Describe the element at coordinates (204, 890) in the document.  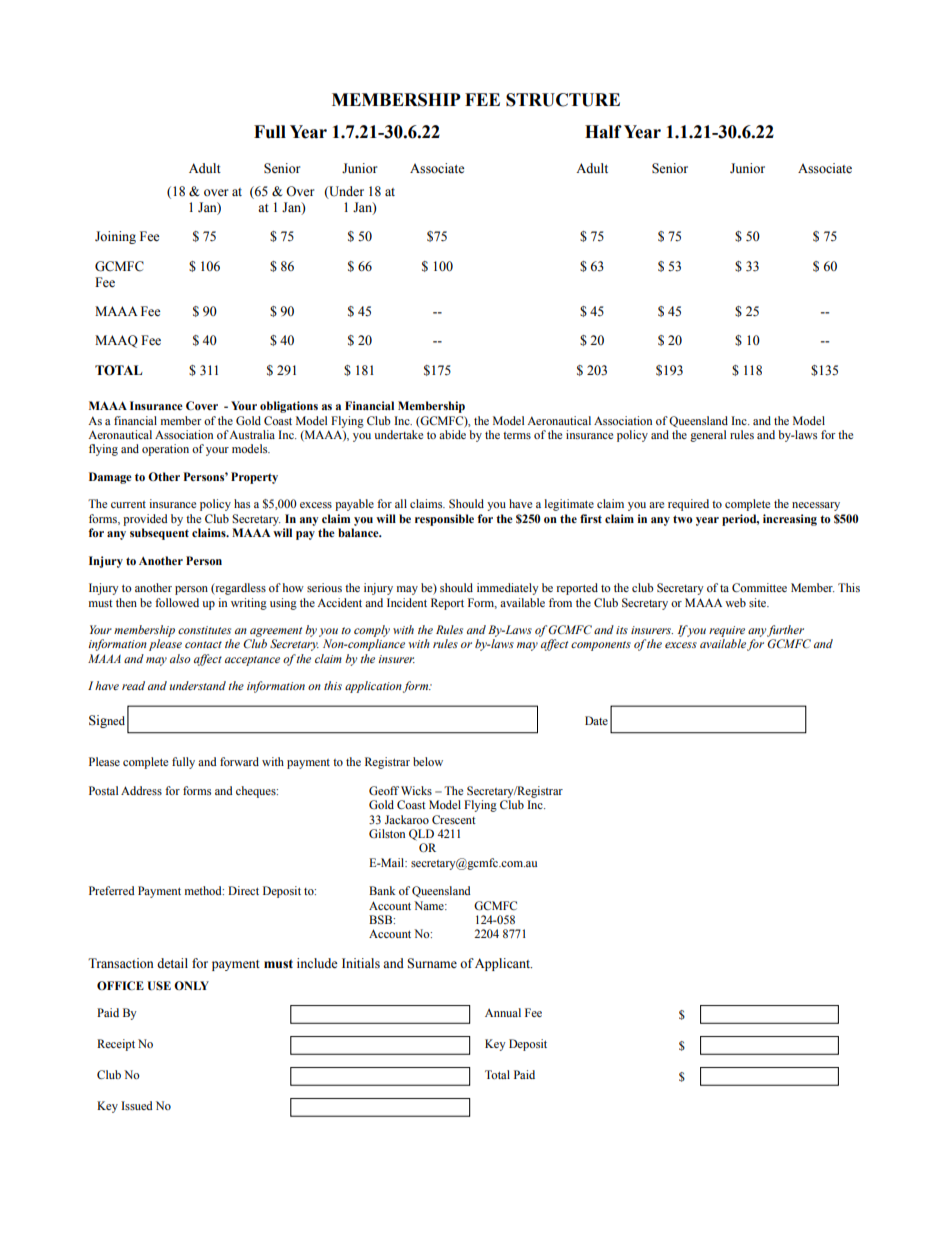
I see `method` at that location.
